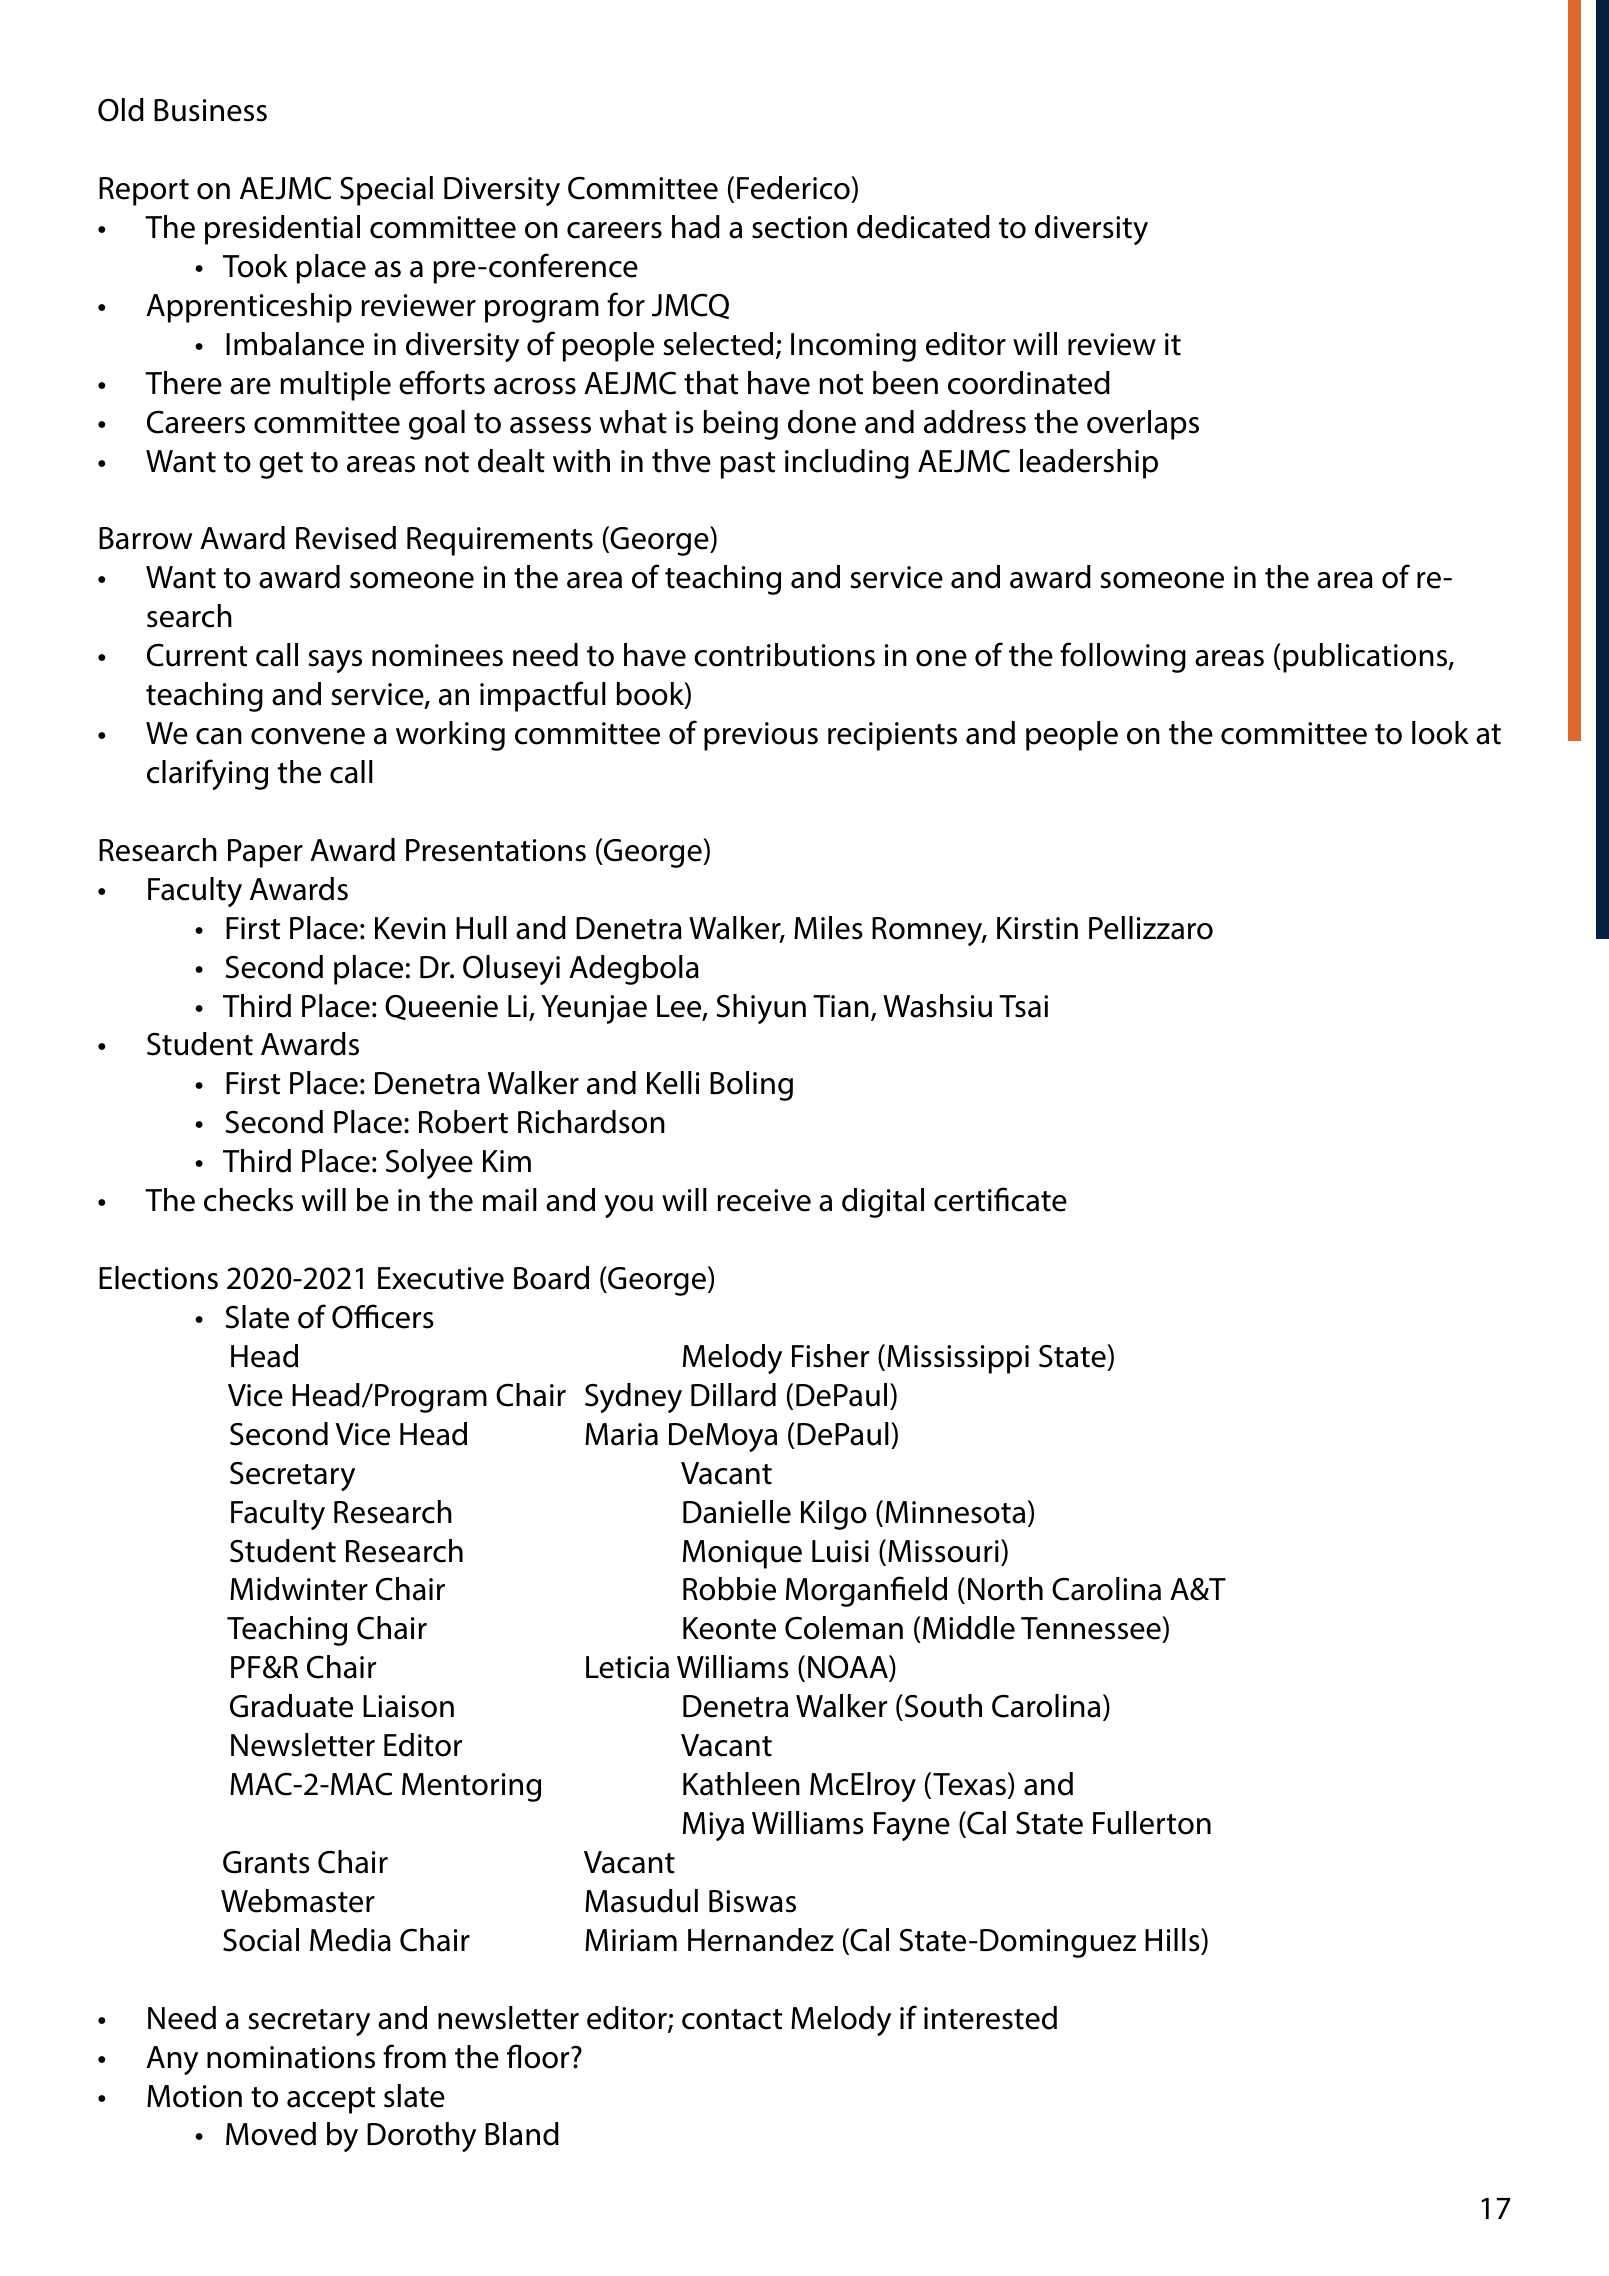 Image resolution: width=1609 pixels, height=2276 pixels. Describe the element at coordinates (282, 230) in the screenshot. I see `presidential` at that location.
